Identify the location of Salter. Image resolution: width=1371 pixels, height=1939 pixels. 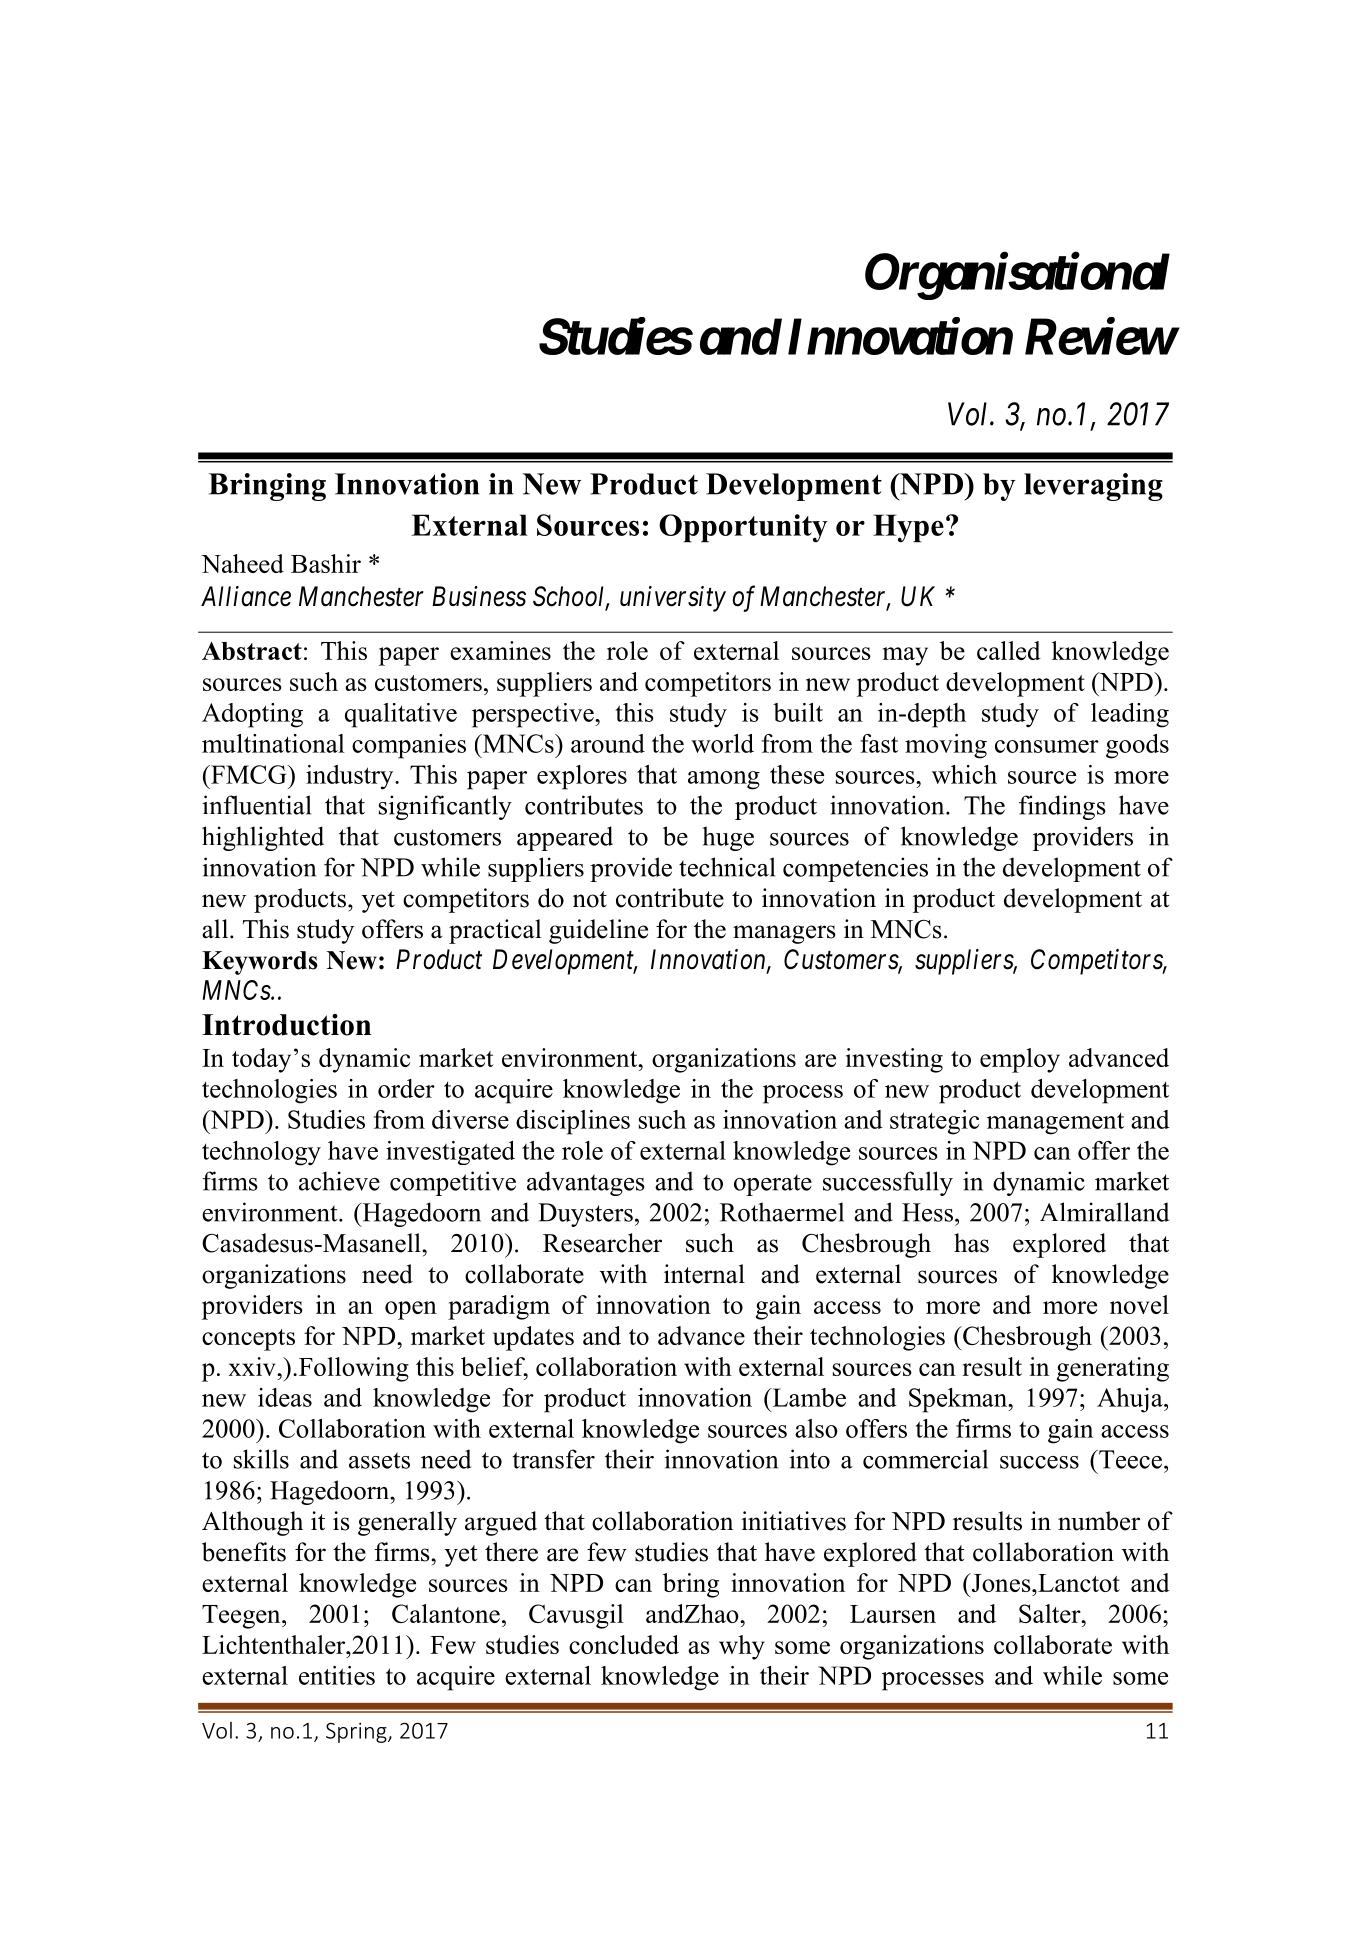
(1051, 1613).
